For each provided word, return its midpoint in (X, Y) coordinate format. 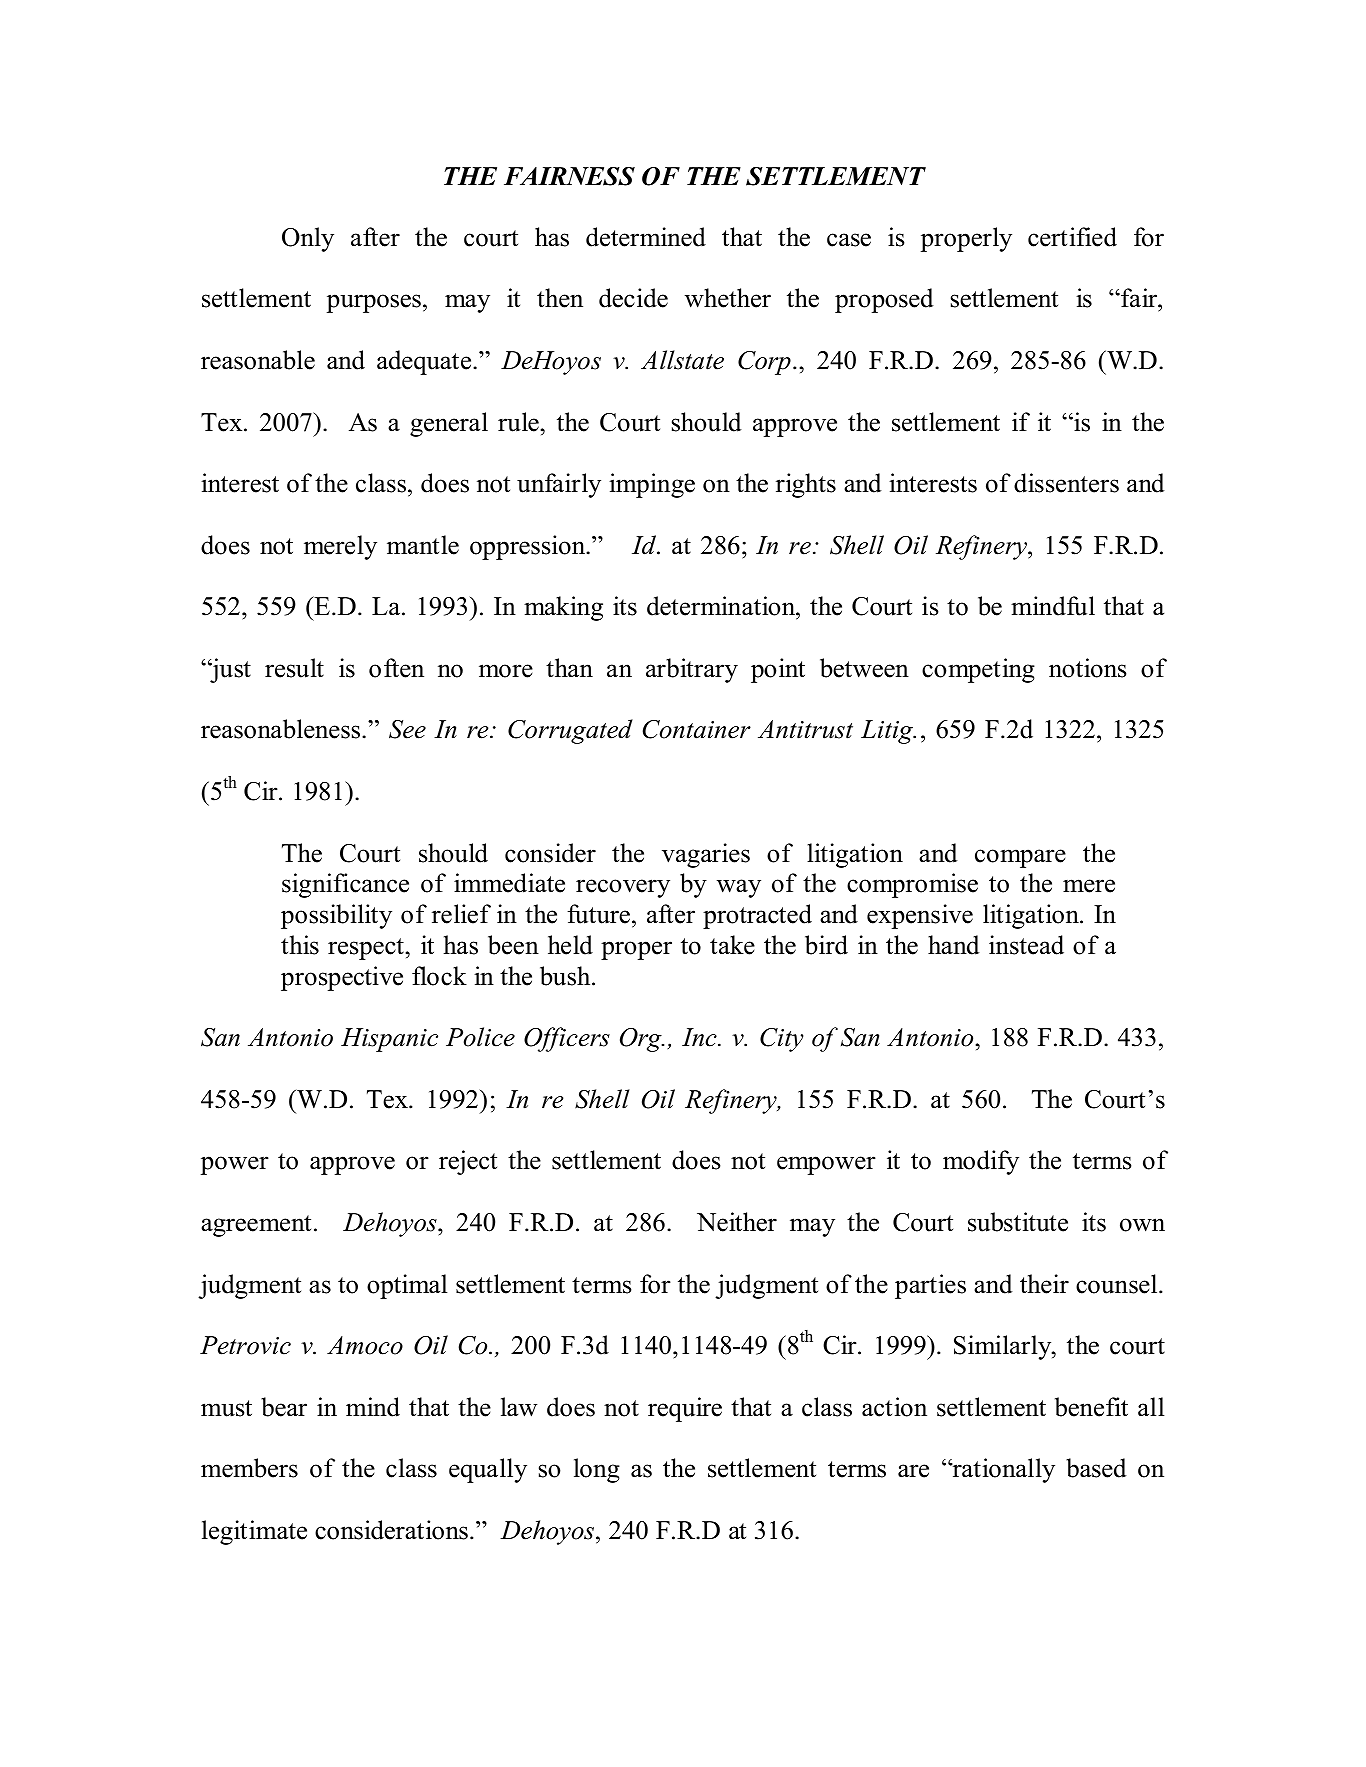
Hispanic (389, 1040)
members (249, 1468)
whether (728, 298)
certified (1072, 237)
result (294, 668)
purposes (374, 303)
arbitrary (692, 670)
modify (981, 1162)
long (597, 1470)
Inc (700, 1037)
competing (978, 670)
